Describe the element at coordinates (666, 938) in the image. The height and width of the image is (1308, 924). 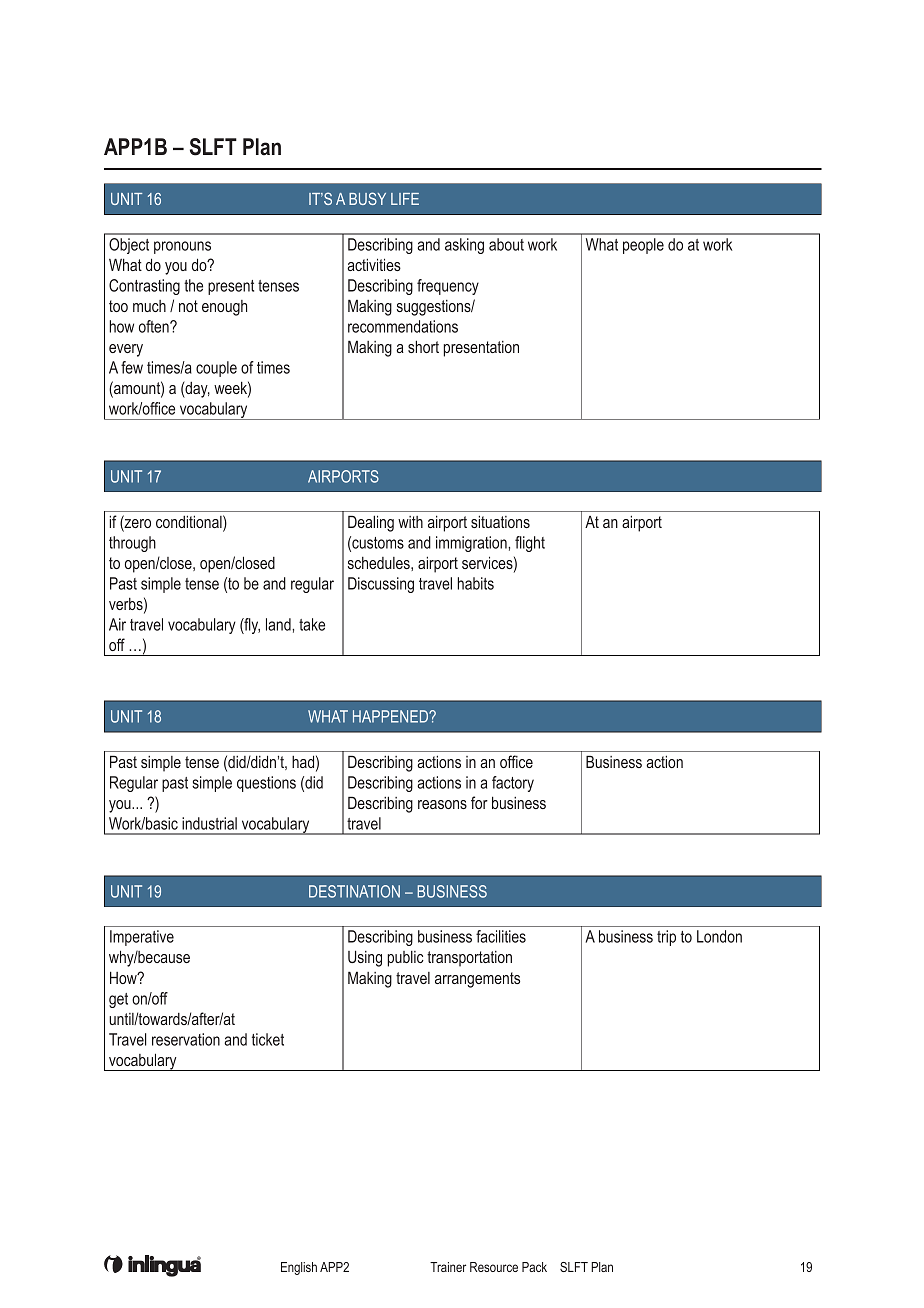
I see `trip` at that location.
